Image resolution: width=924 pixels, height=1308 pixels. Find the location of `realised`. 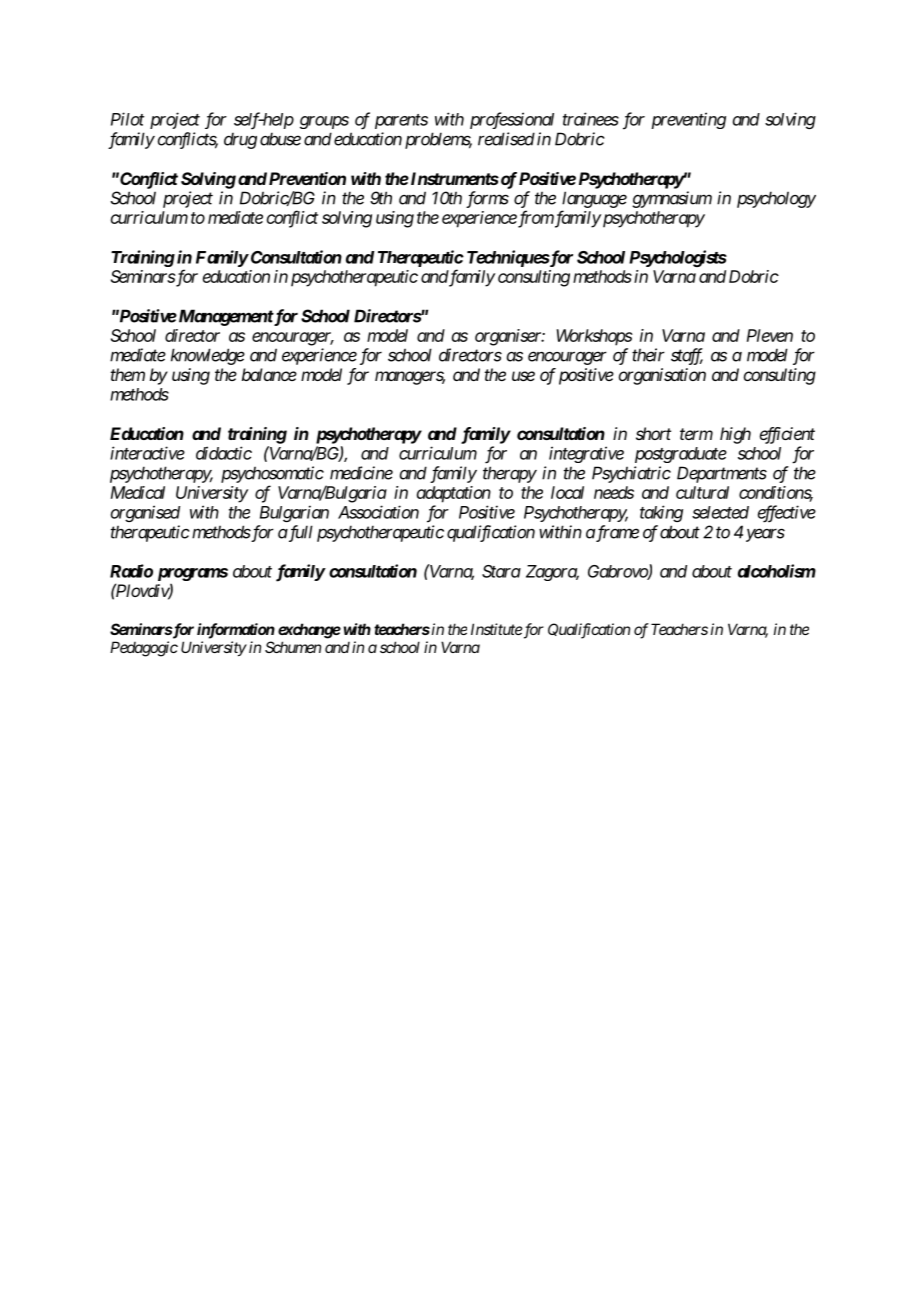

realised is located at coordinates (506, 139).
